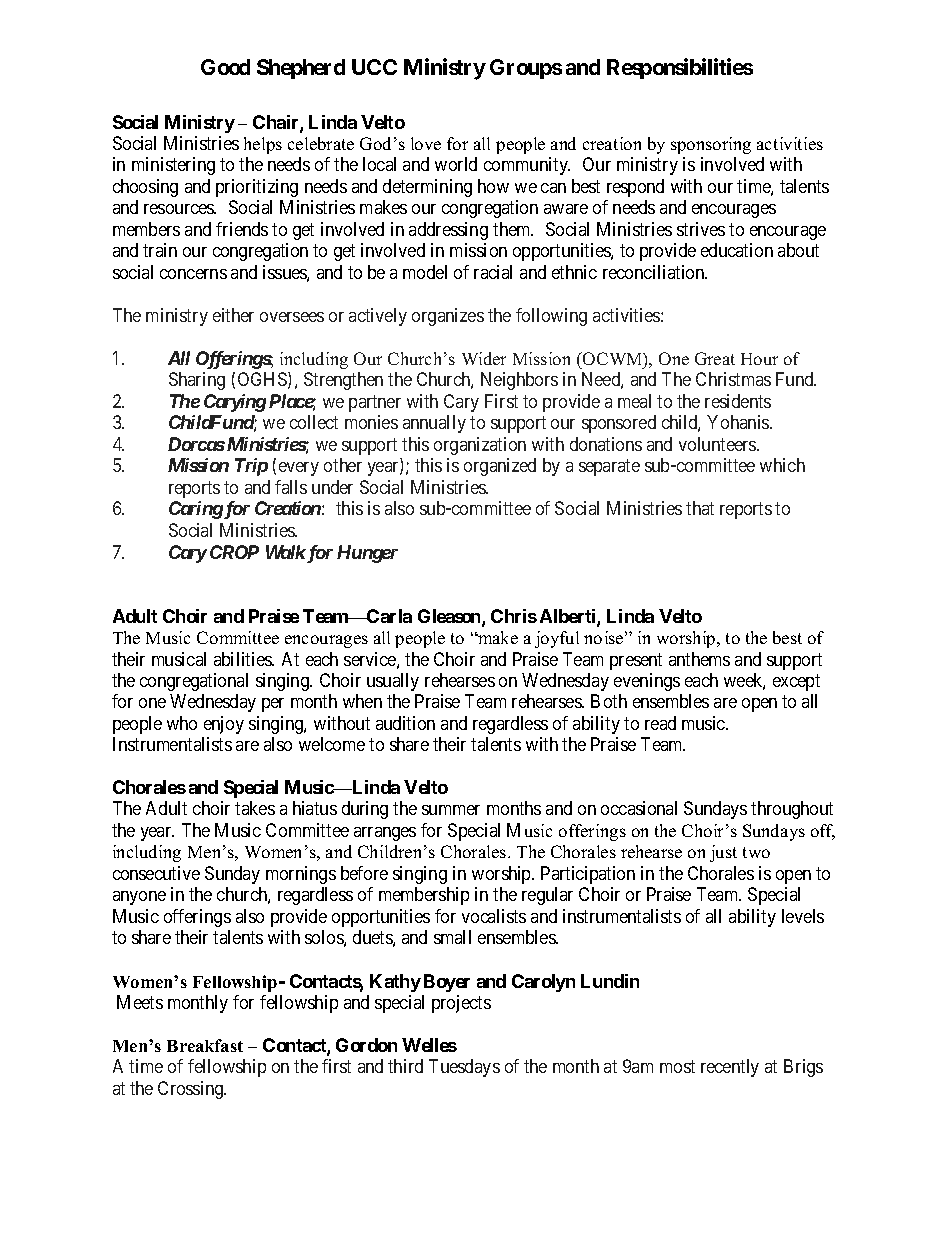  What do you see at coordinates (234, 552) in the screenshot?
I see `CROP` at bounding box center [234, 552].
